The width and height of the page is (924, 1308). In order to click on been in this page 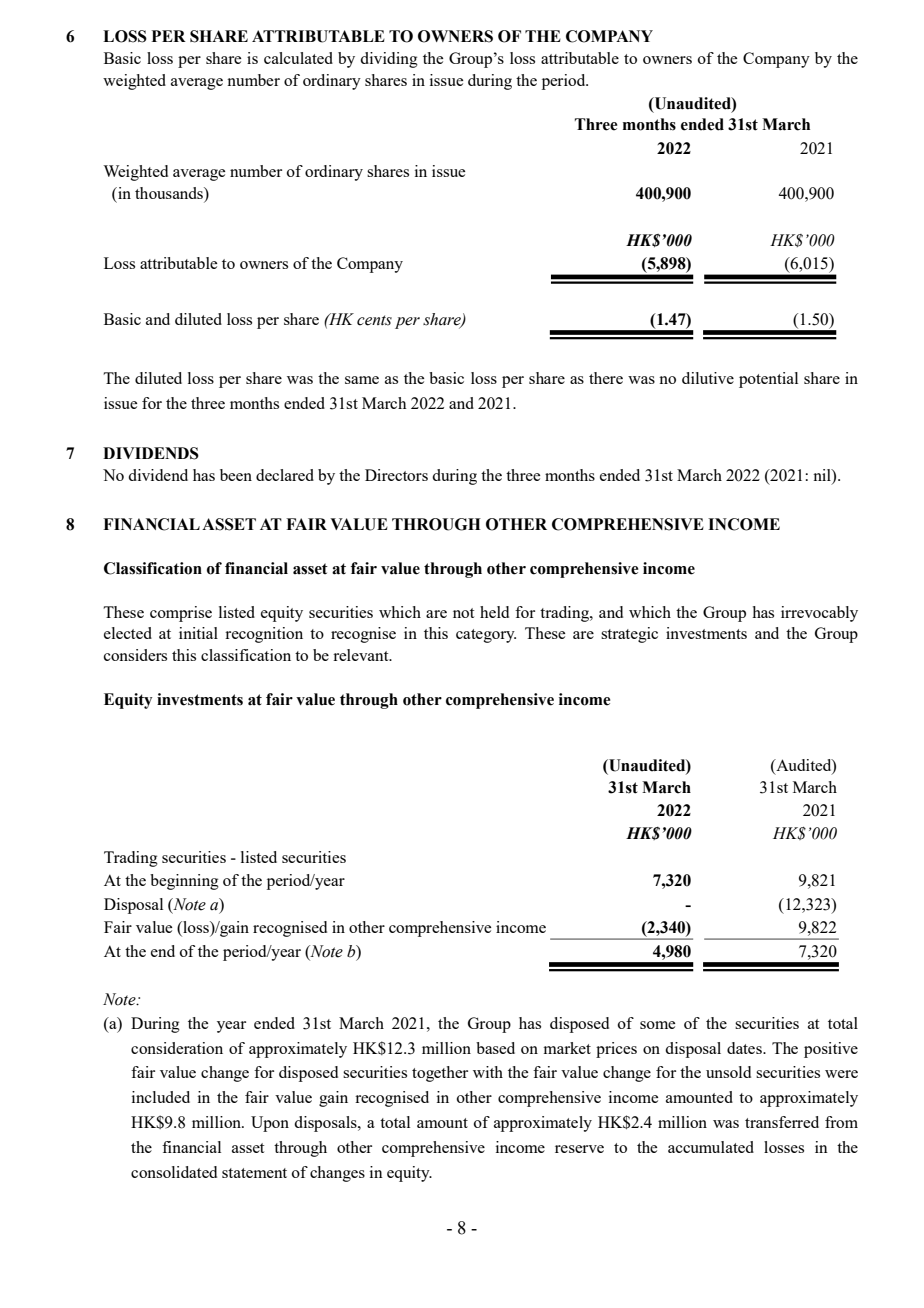, I will do `click(236, 475)`.
